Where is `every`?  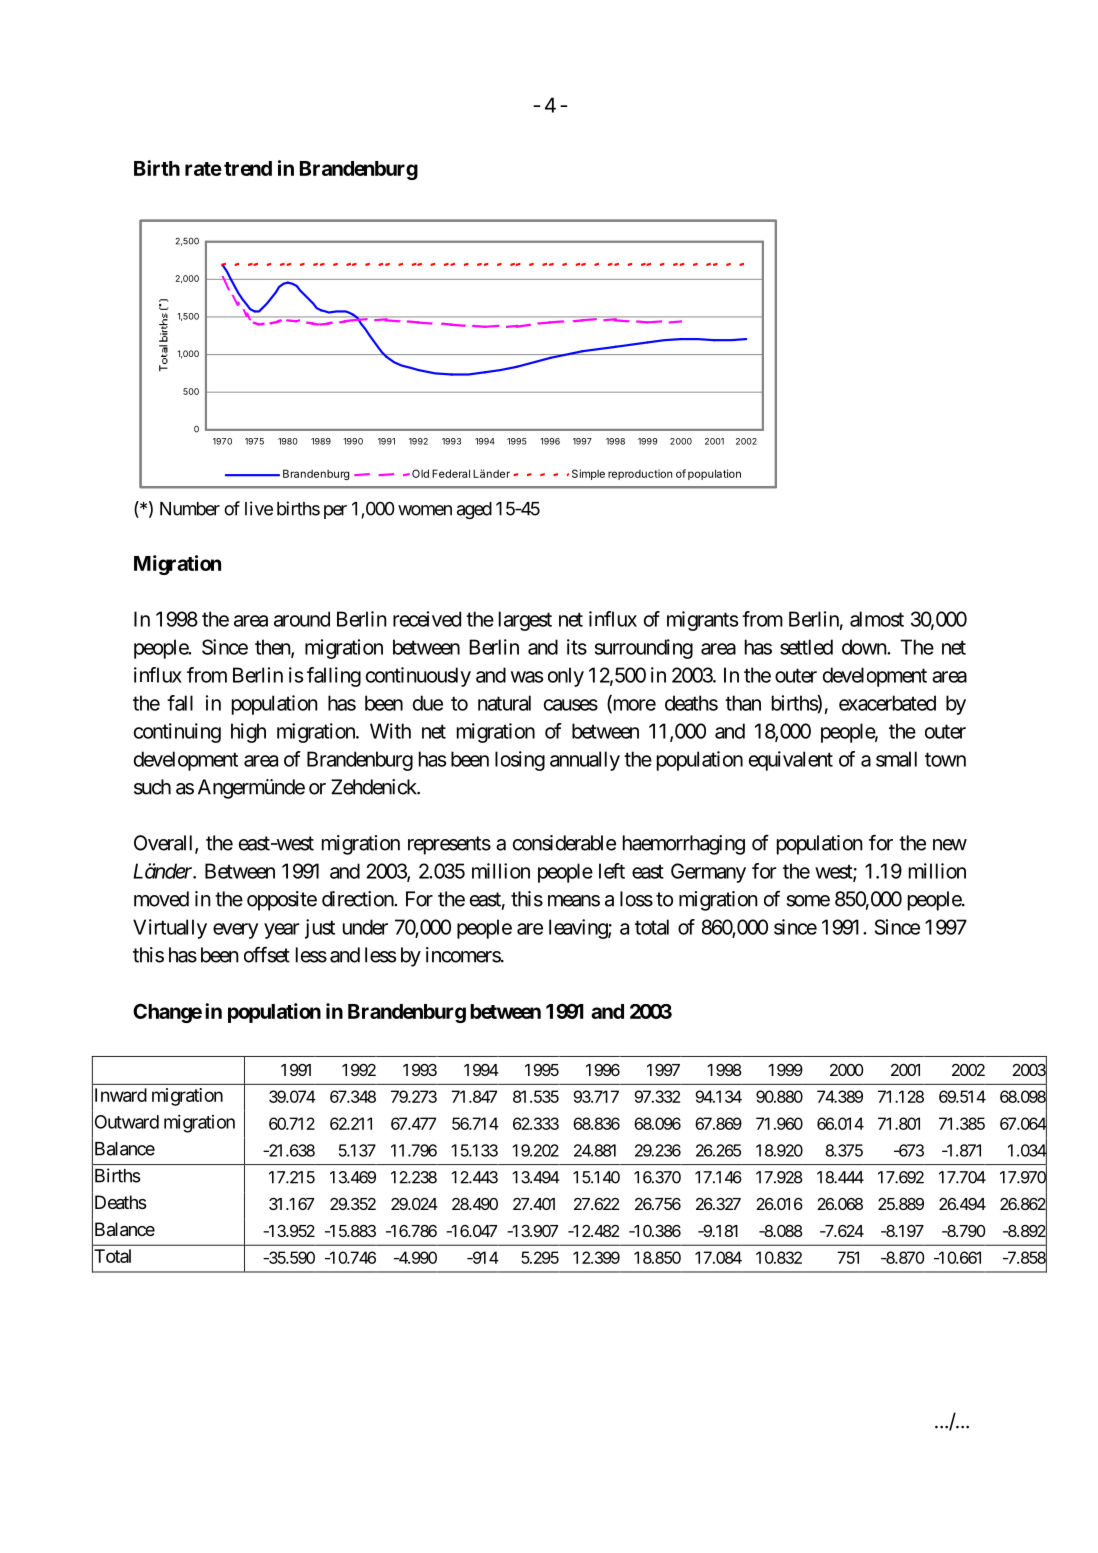
every is located at coordinates (235, 931).
